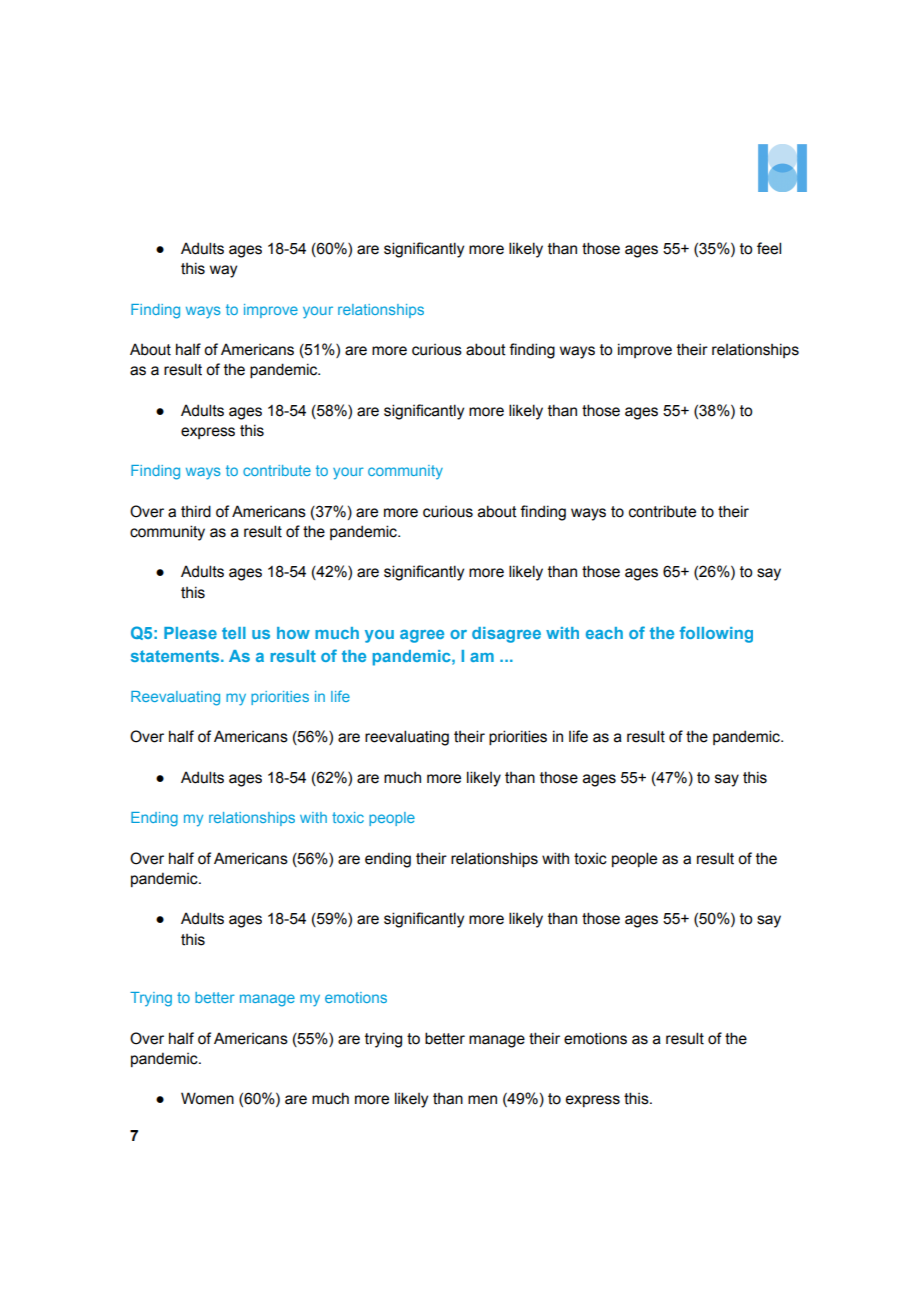 Image resolution: width=924 pixels, height=1308 pixels. Describe the element at coordinates (196, 511) in the screenshot. I see `third` at that location.
